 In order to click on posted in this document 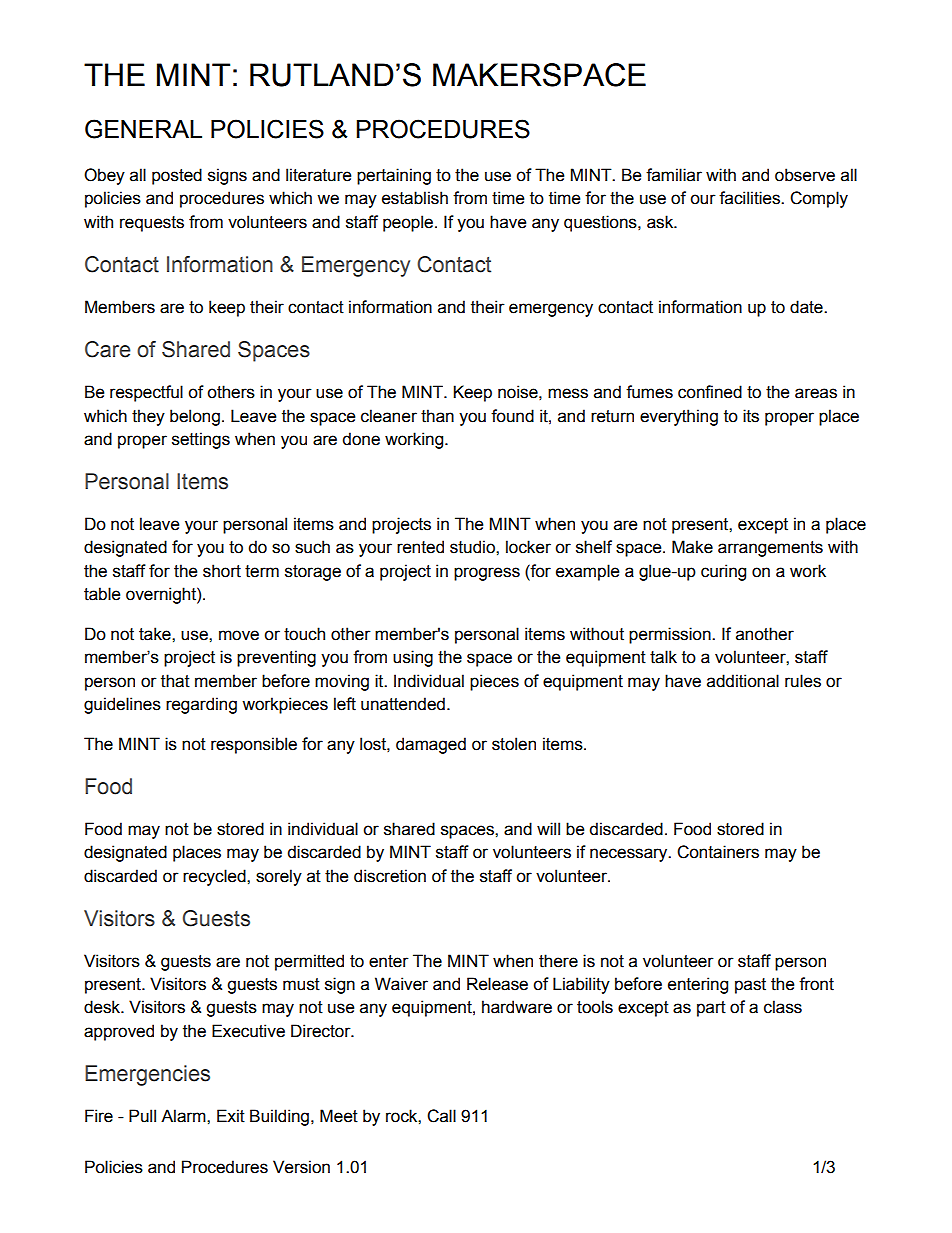, I will do `click(177, 176)`.
